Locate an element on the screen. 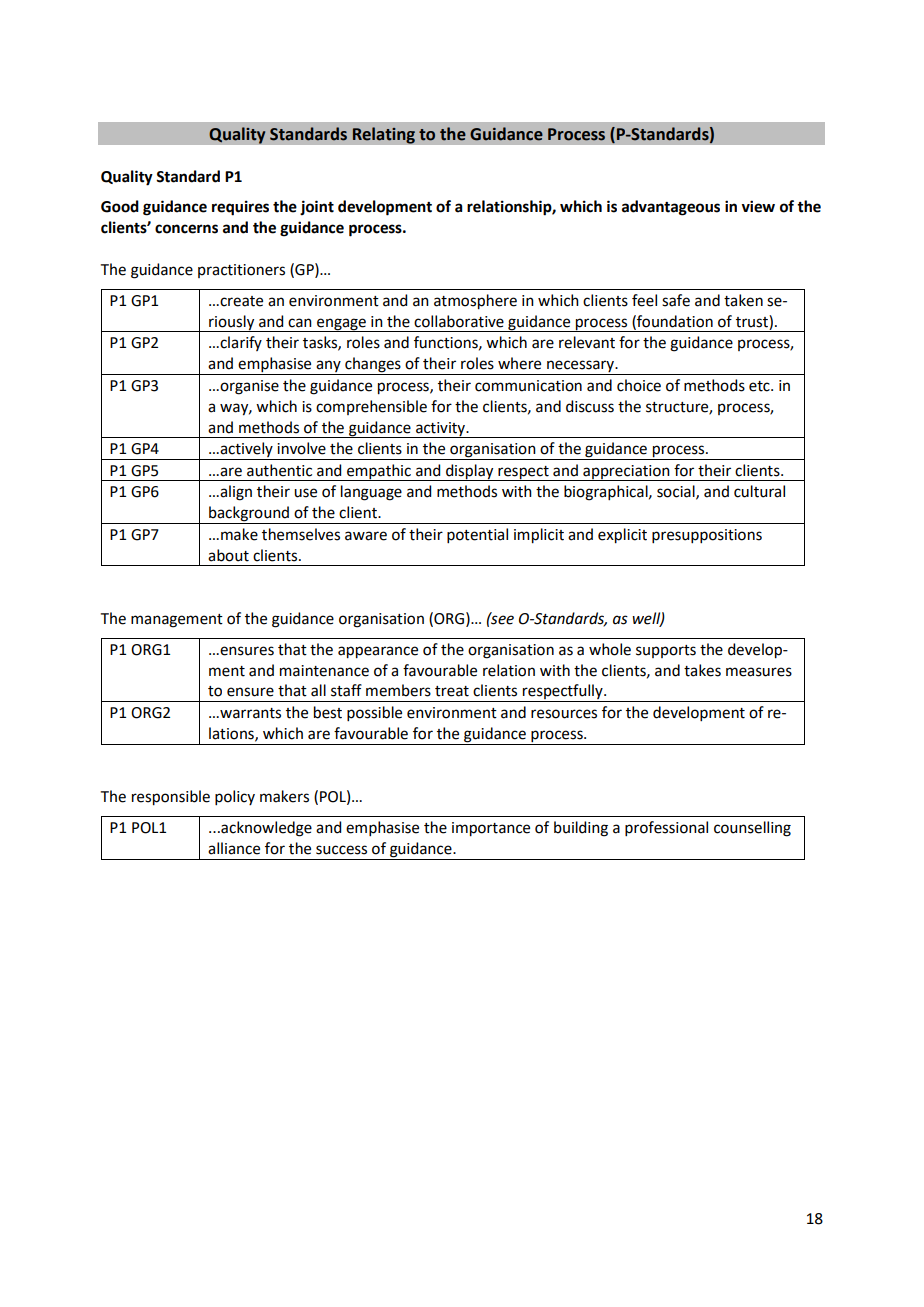 Image resolution: width=924 pixels, height=1307 pixels. Relating is located at coordinates (383, 135).
